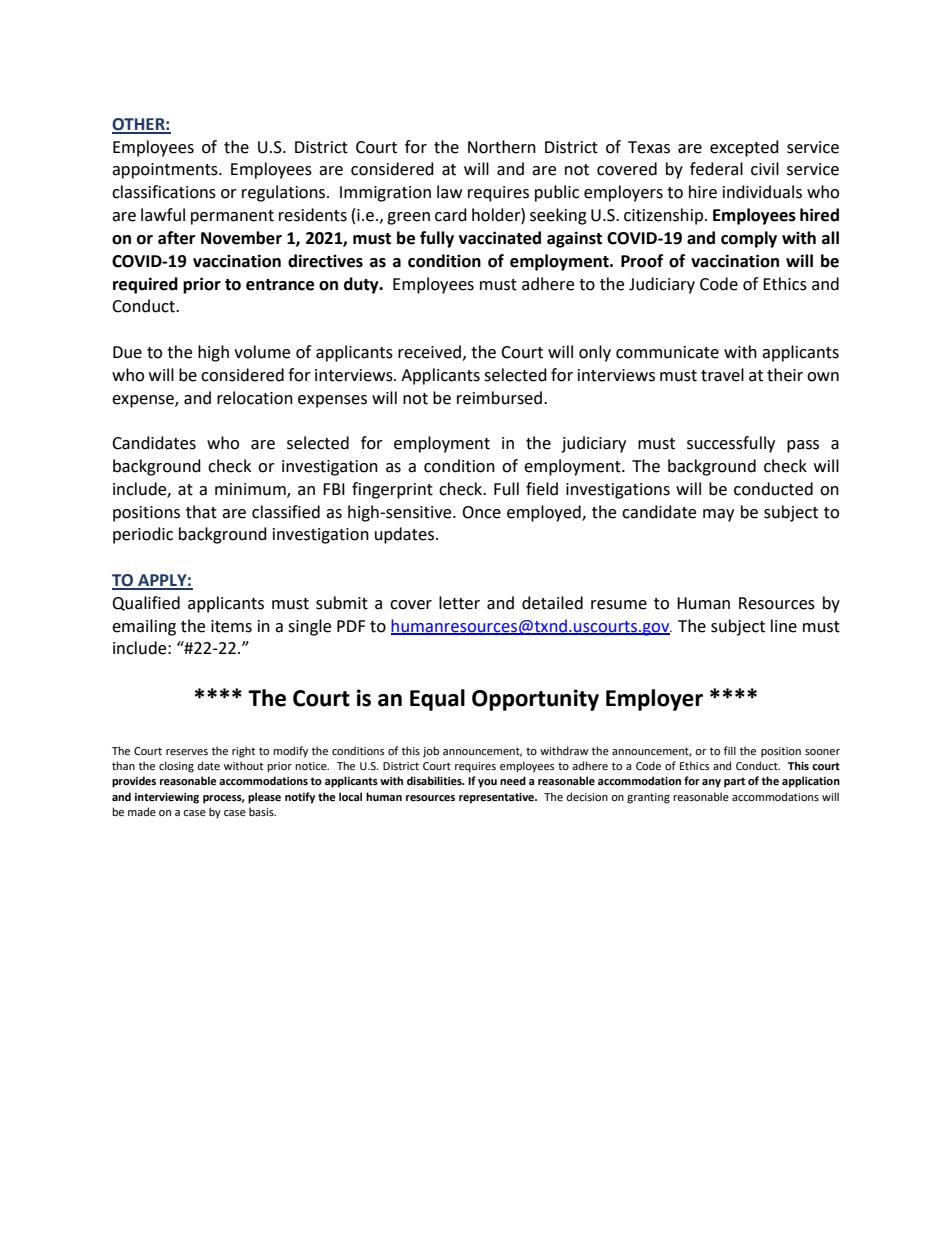 Image resolution: width=952 pixels, height=1233 pixels. Describe the element at coordinates (667, 352) in the screenshot. I see `communicate` at that location.
